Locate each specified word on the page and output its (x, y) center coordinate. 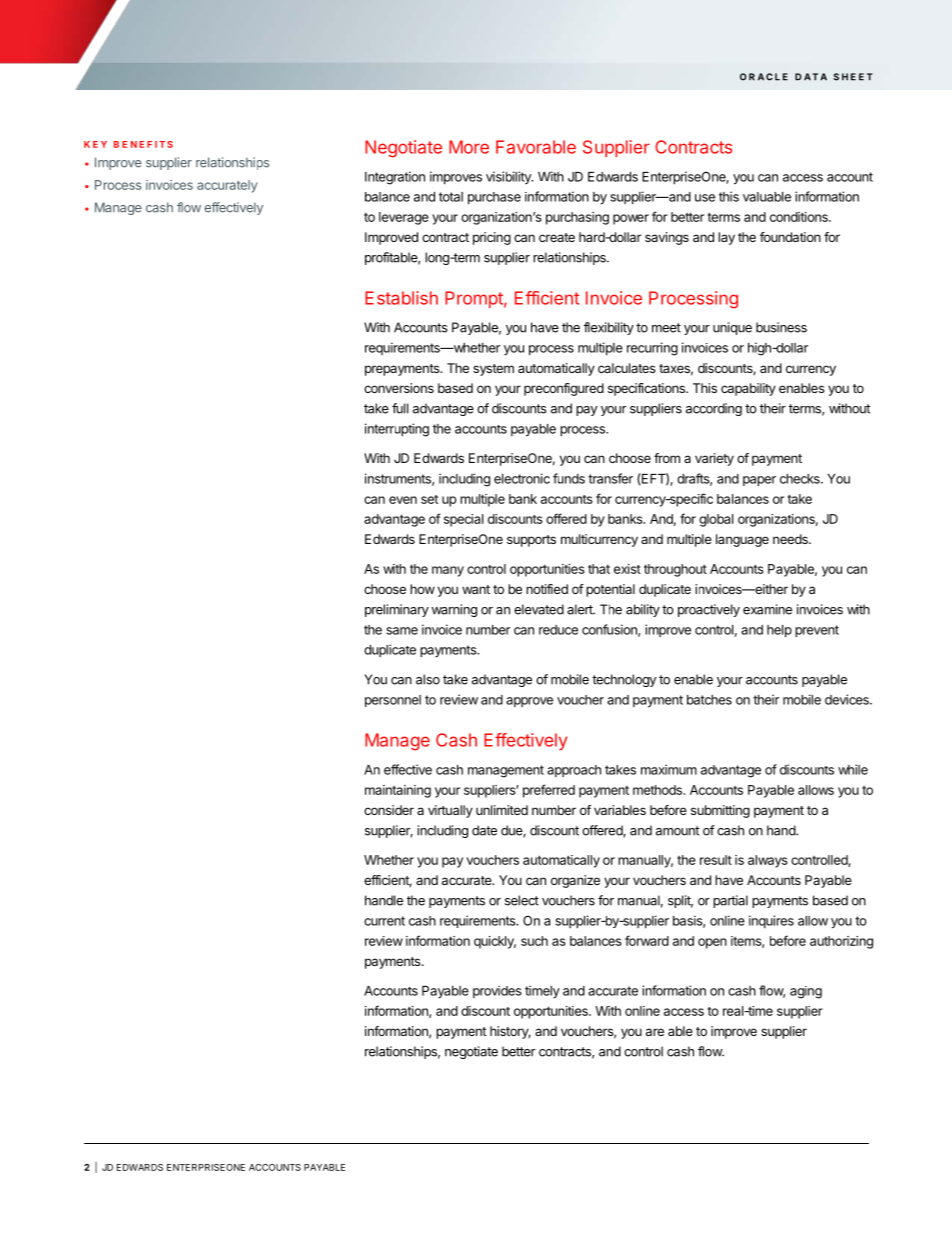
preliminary (397, 610)
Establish (401, 298)
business (781, 327)
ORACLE (764, 77)
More (469, 147)
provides (497, 992)
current (384, 921)
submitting (720, 811)
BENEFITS (143, 144)
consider (389, 810)
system (493, 370)
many (448, 571)
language (742, 540)
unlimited (502, 810)
